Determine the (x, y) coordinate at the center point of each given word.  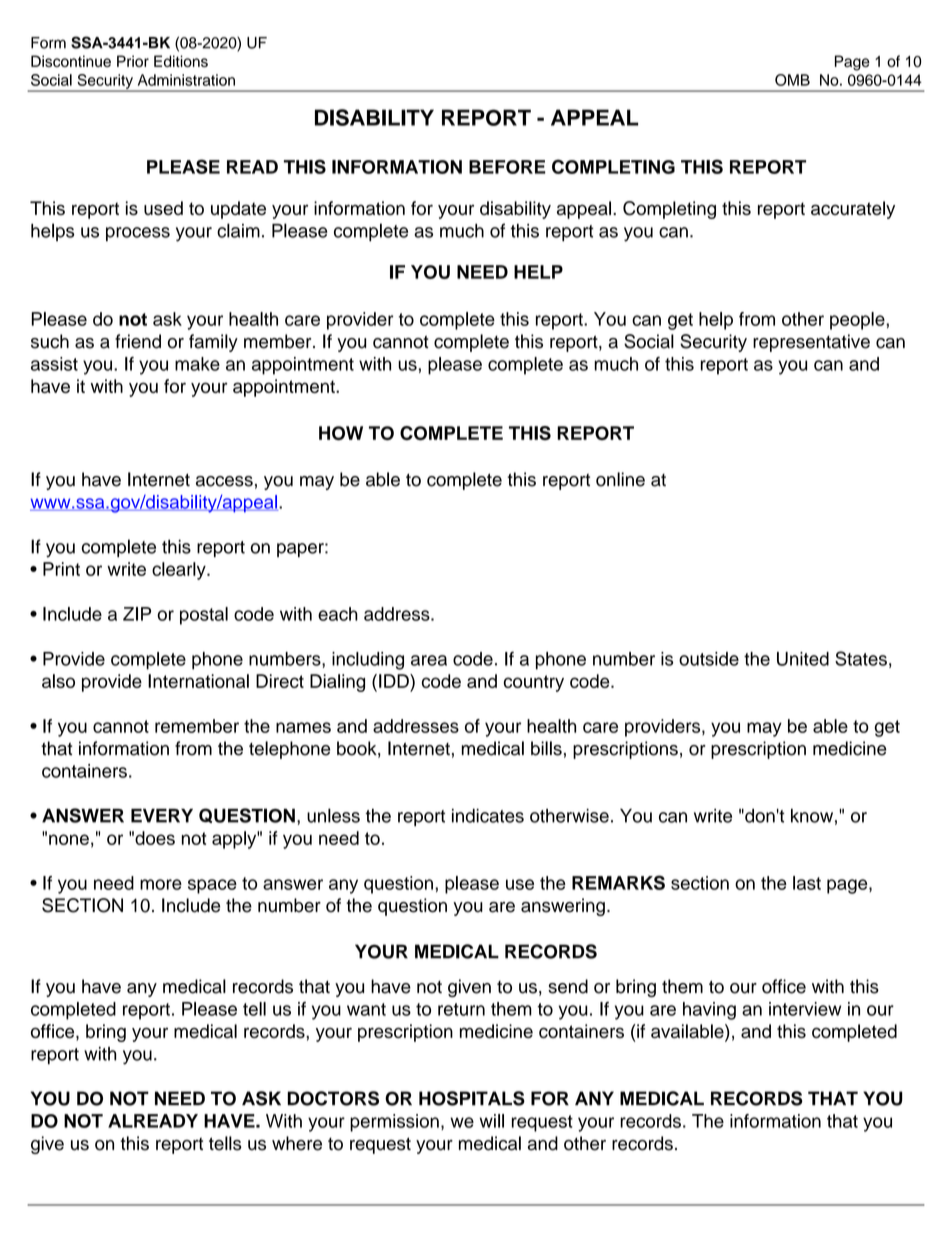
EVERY (162, 816)
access (224, 481)
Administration (186, 80)
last (807, 883)
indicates (488, 816)
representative (811, 343)
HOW (341, 433)
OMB (792, 80)
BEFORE (507, 167)
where (297, 1143)
